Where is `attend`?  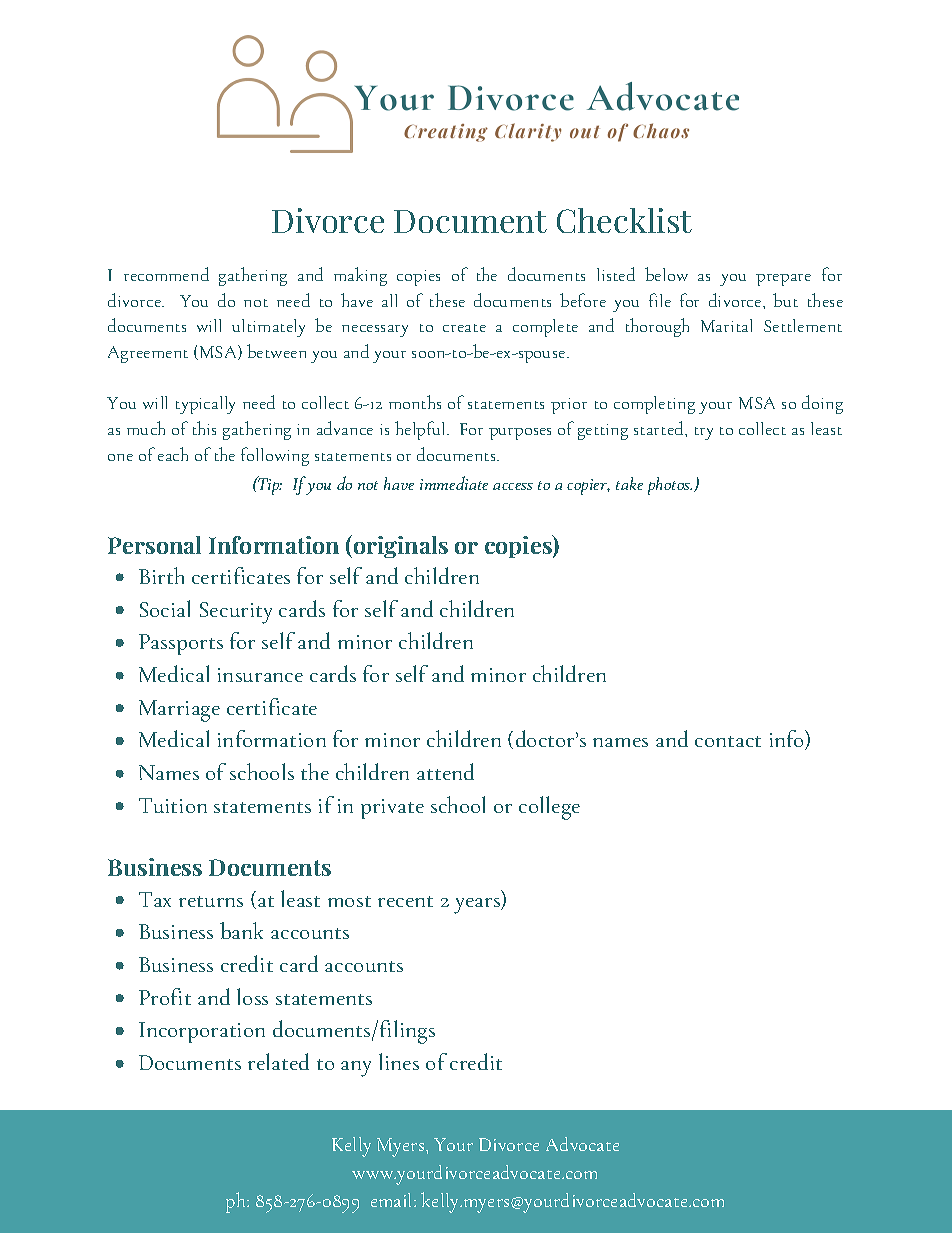 attend is located at coordinates (445, 771).
